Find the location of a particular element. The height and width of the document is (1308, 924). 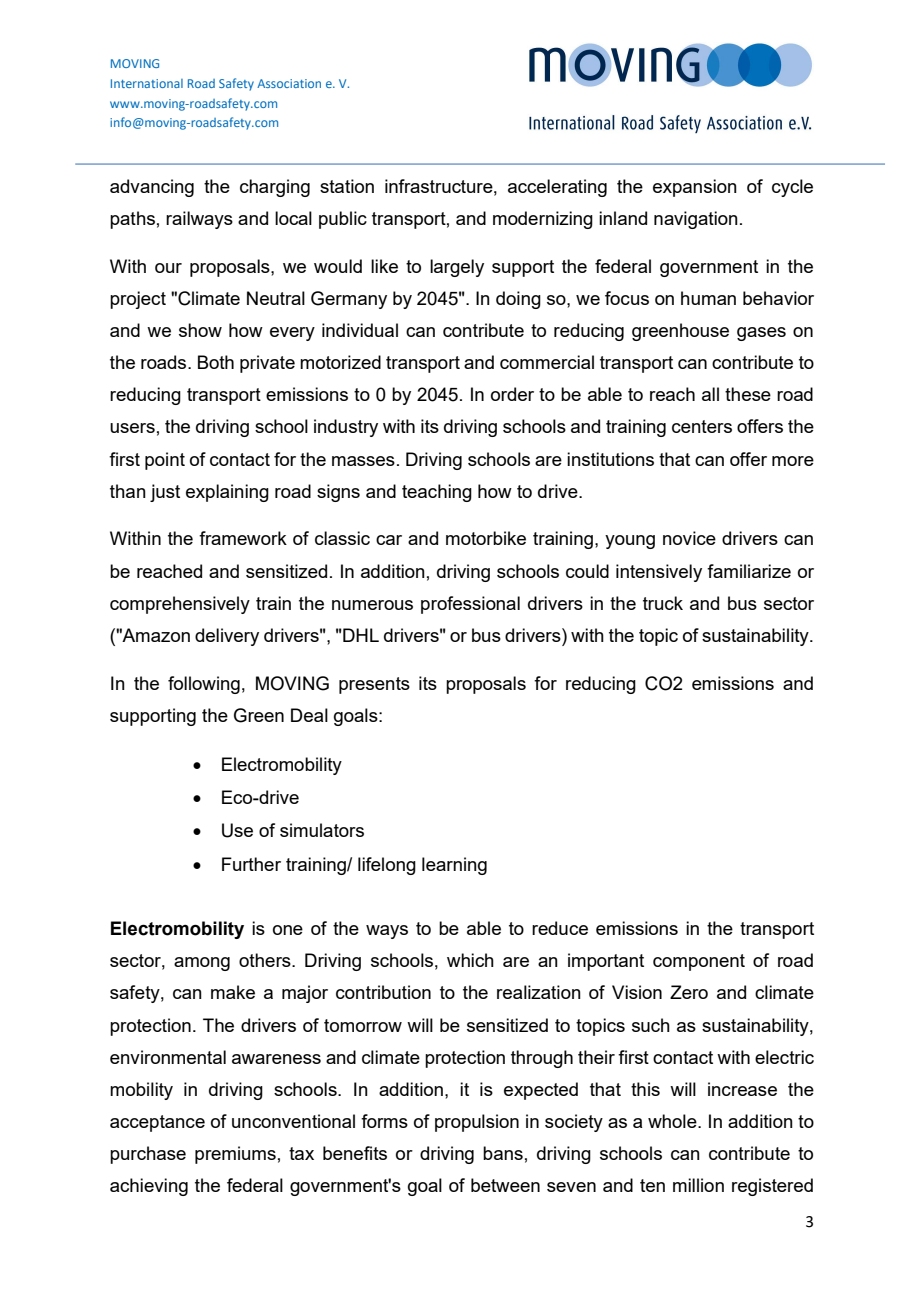

International is located at coordinates (147, 83).
